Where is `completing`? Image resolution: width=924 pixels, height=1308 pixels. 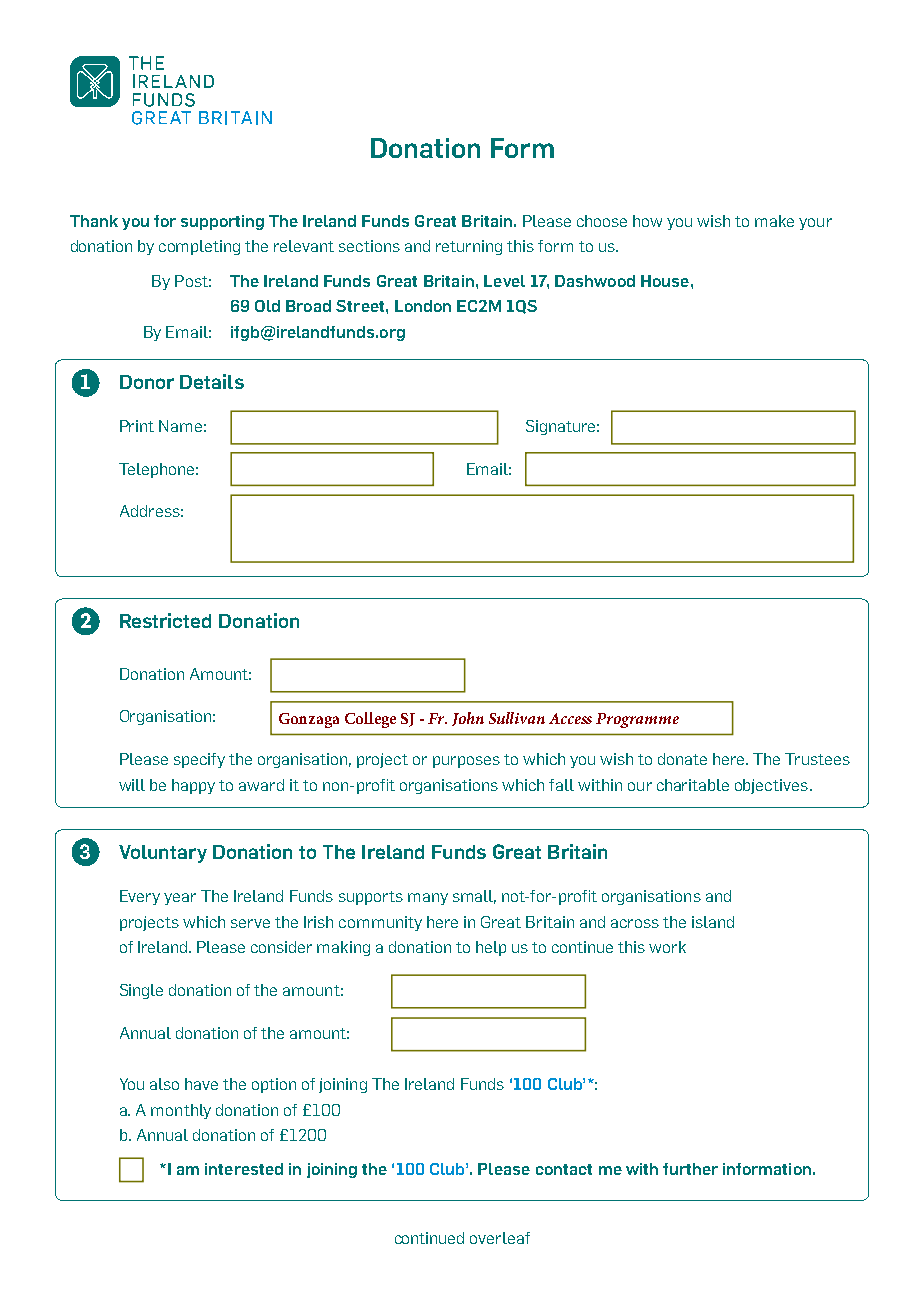
completing is located at coordinates (199, 247).
